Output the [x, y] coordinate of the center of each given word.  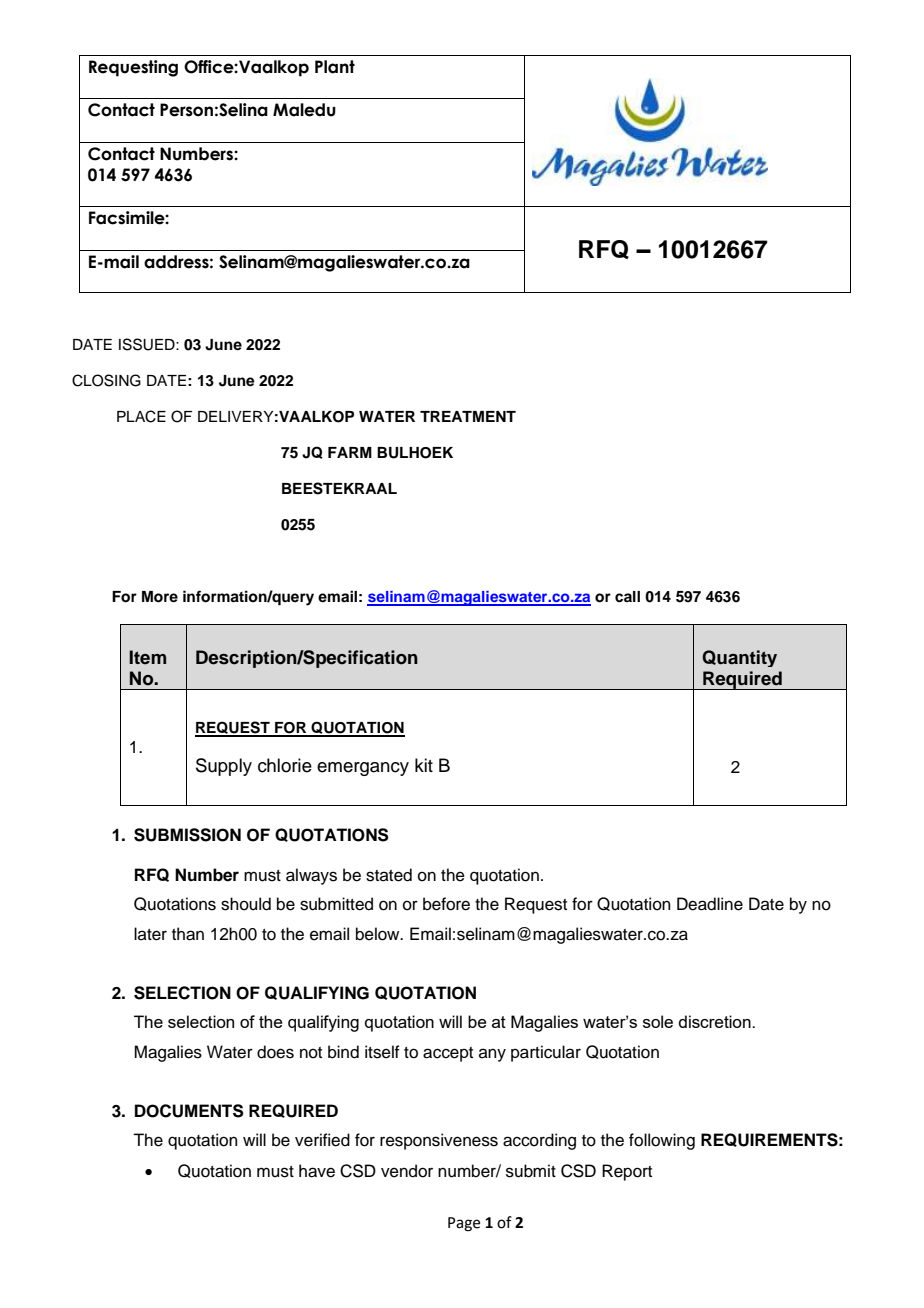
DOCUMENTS [189, 1111]
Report [627, 1172]
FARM [350, 452]
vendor [407, 1171]
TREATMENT [468, 416]
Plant [335, 67]
